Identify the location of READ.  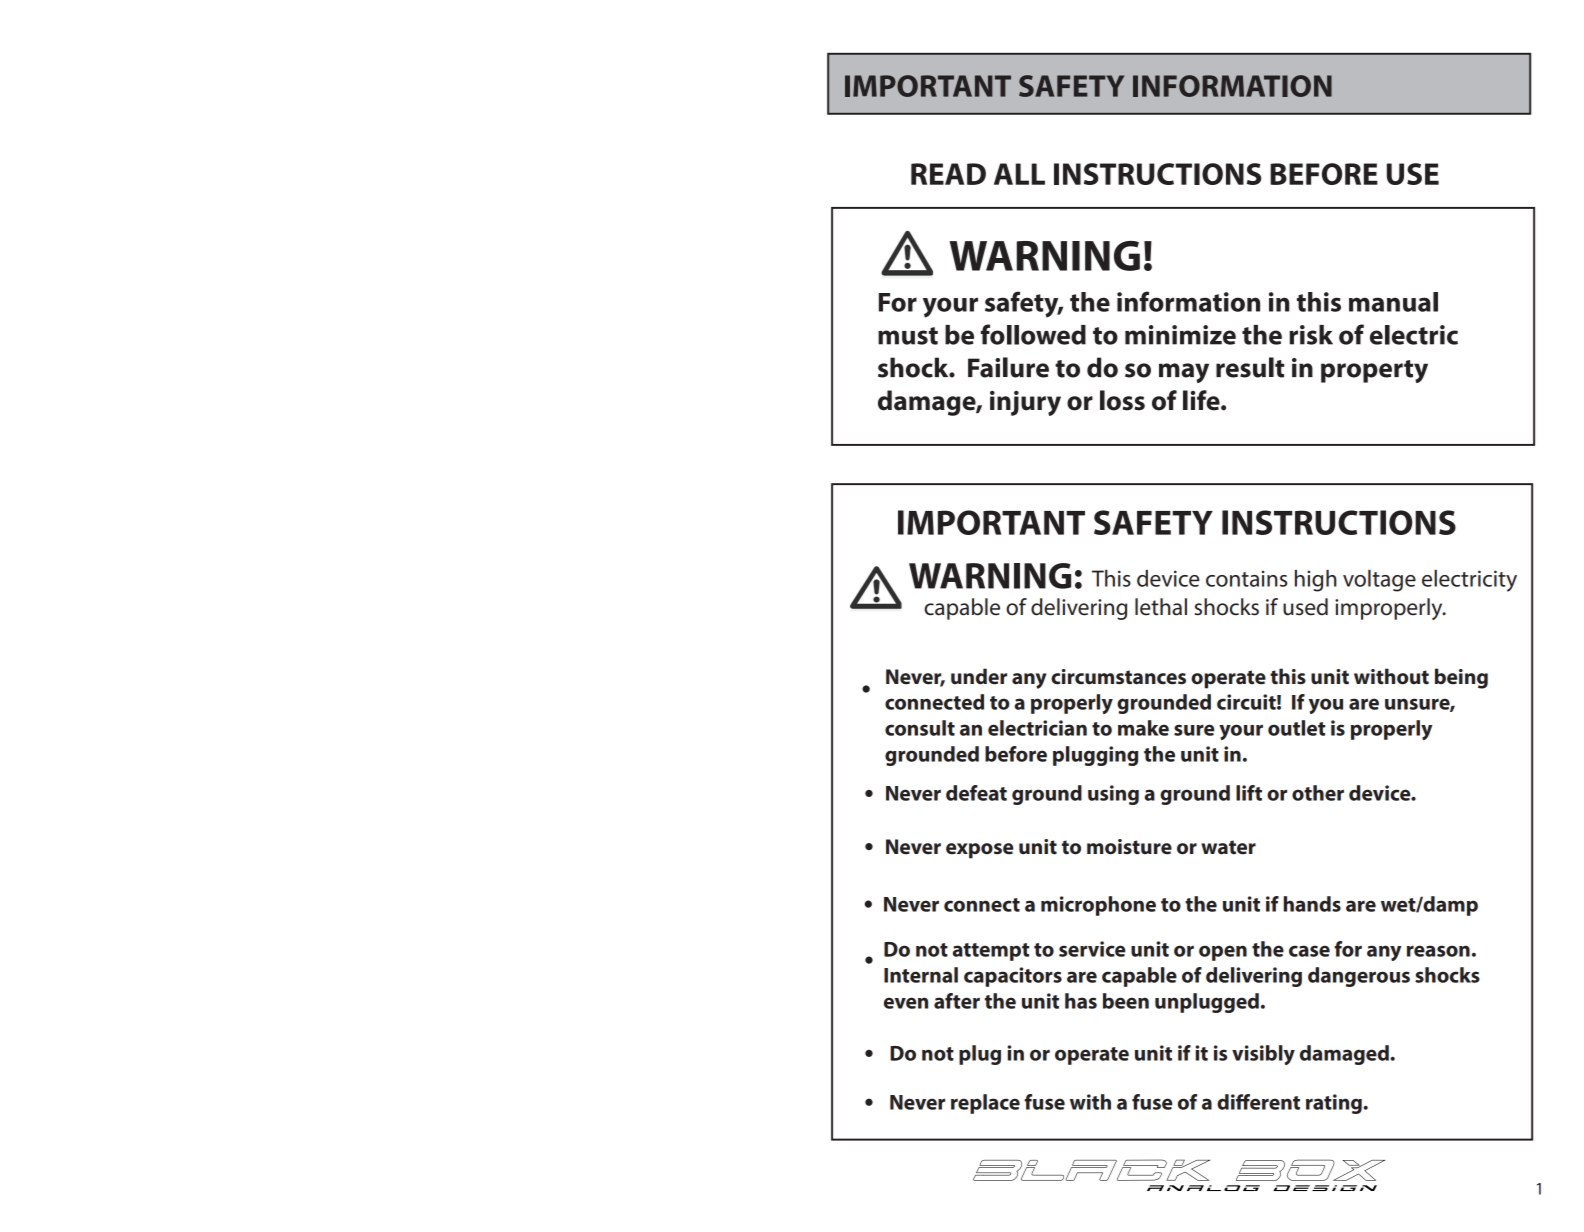
(948, 174).
